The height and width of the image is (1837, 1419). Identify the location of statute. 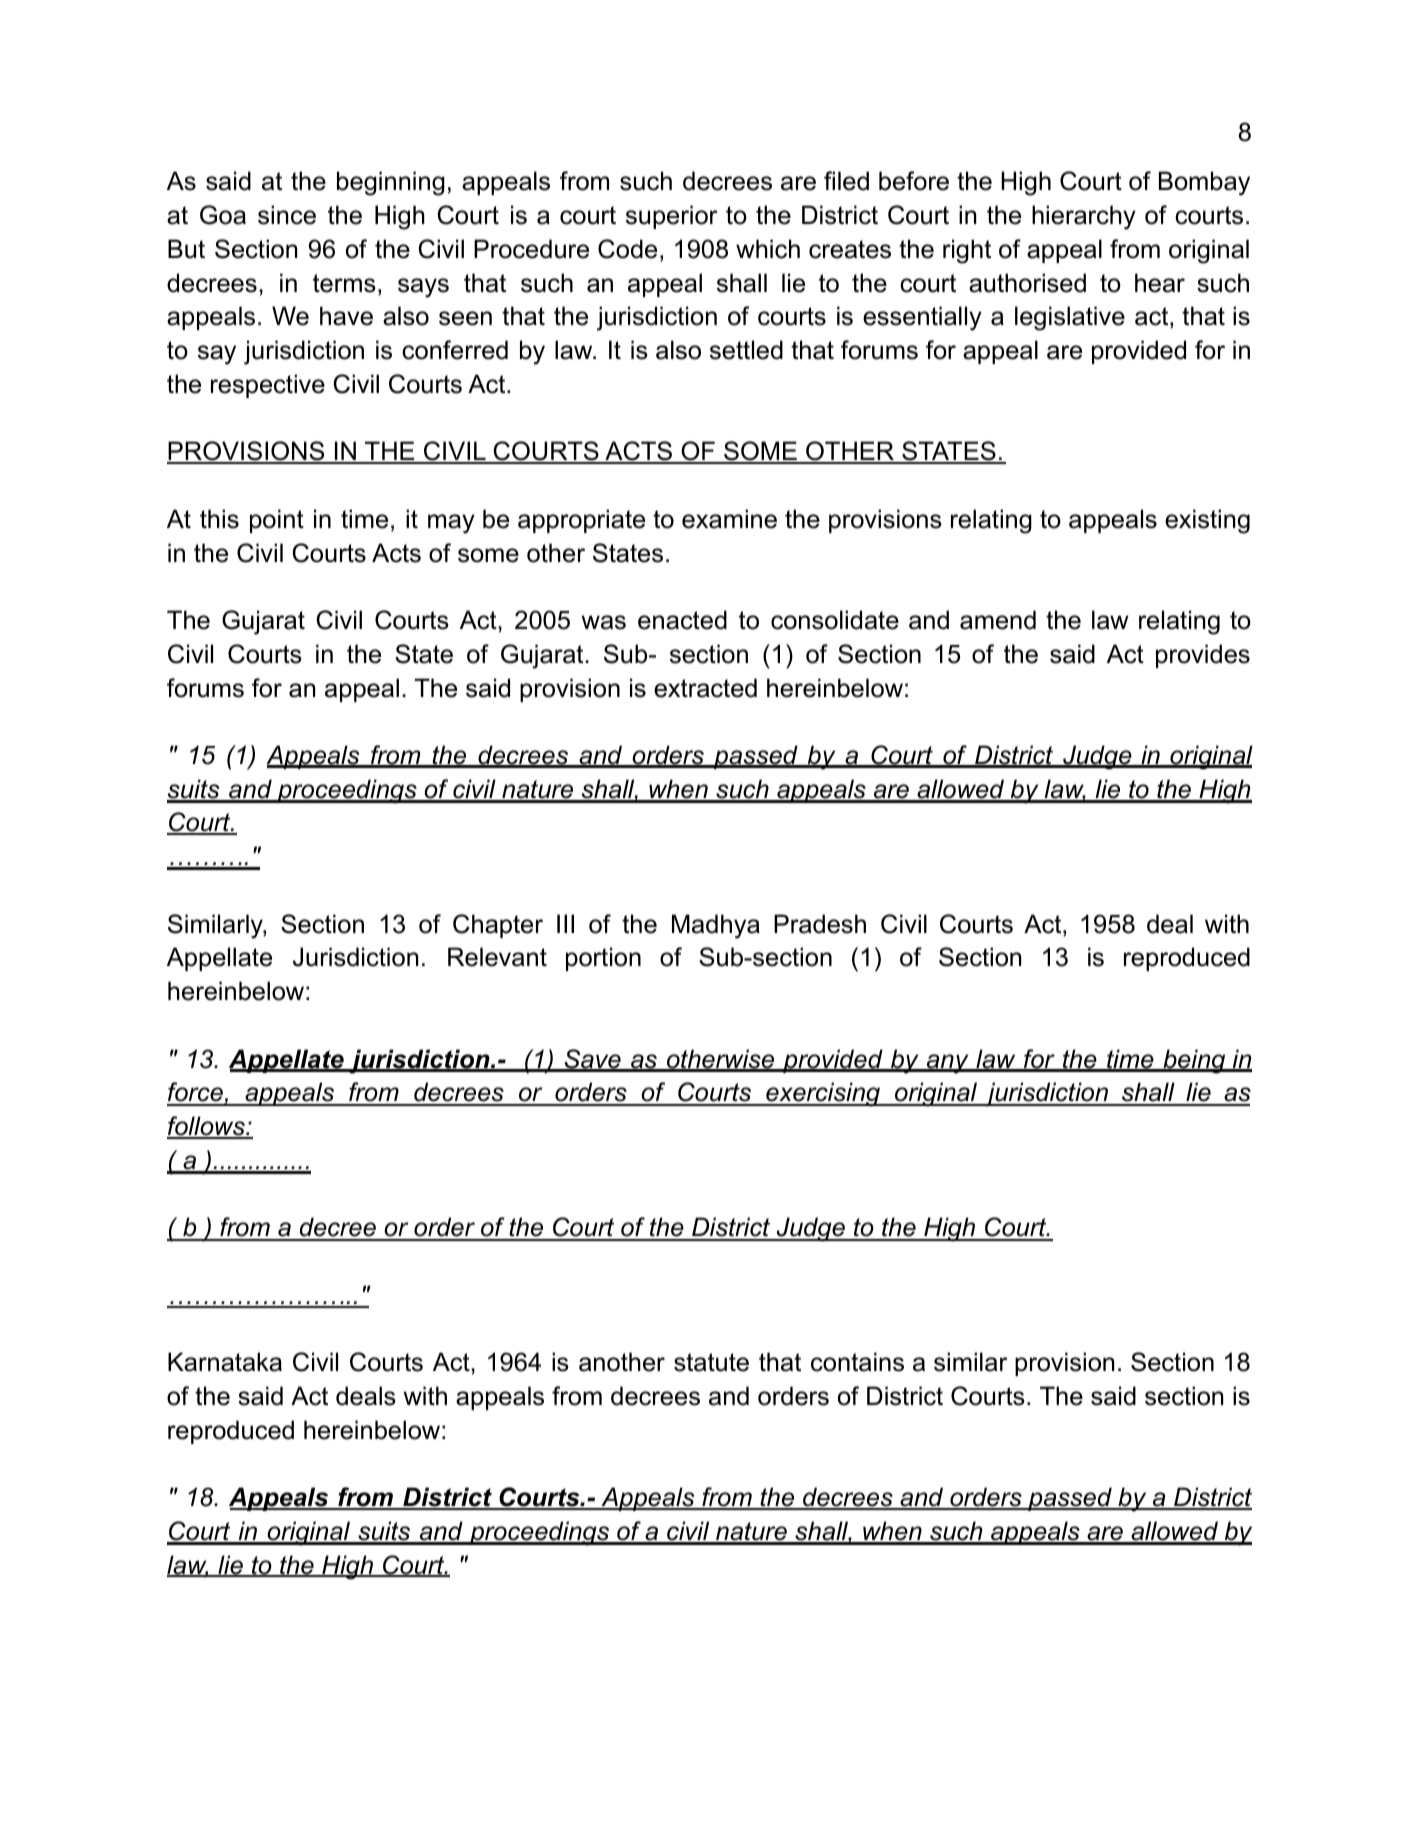
(711, 1362).
